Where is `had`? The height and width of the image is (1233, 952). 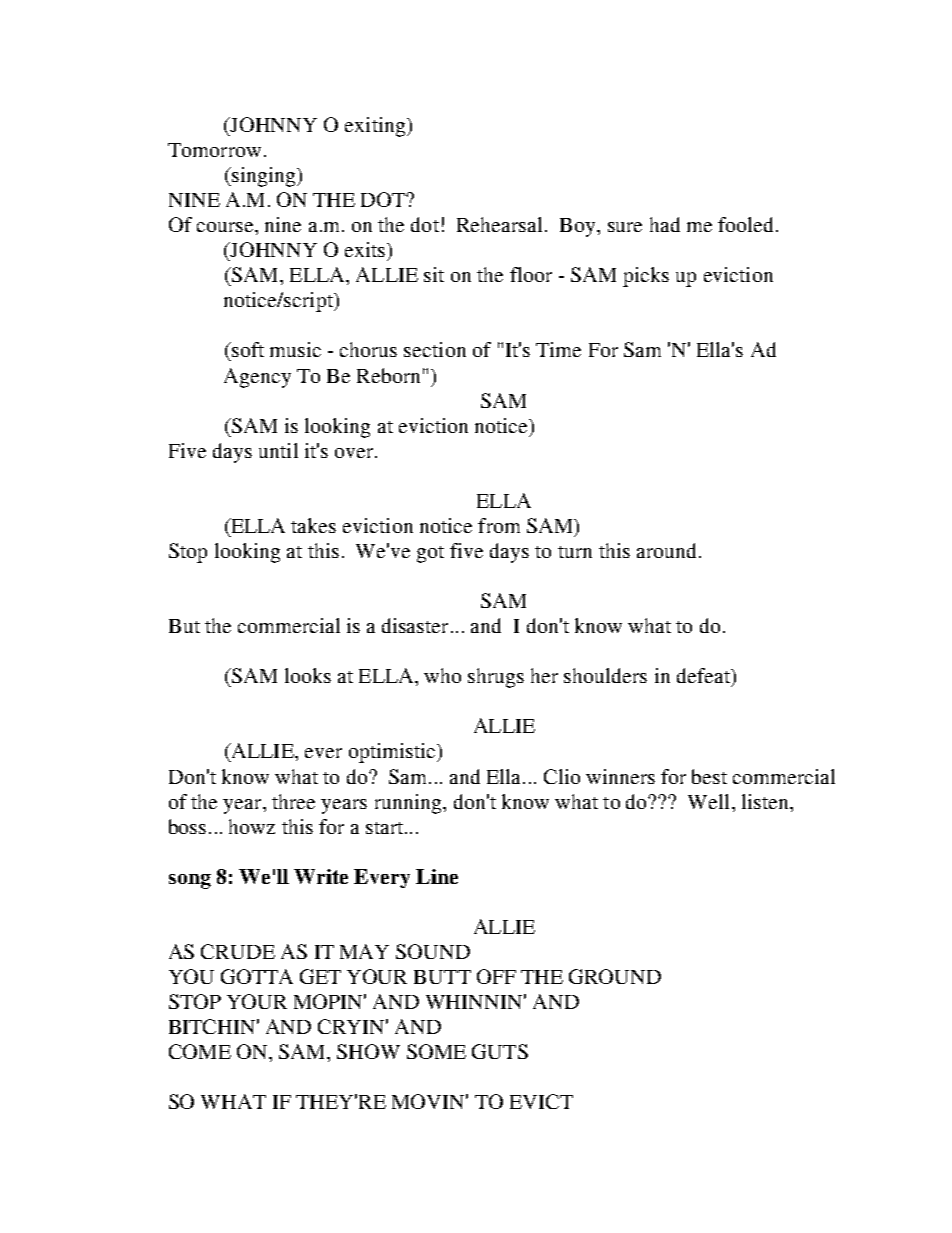 had is located at coordinates (665, 224).
